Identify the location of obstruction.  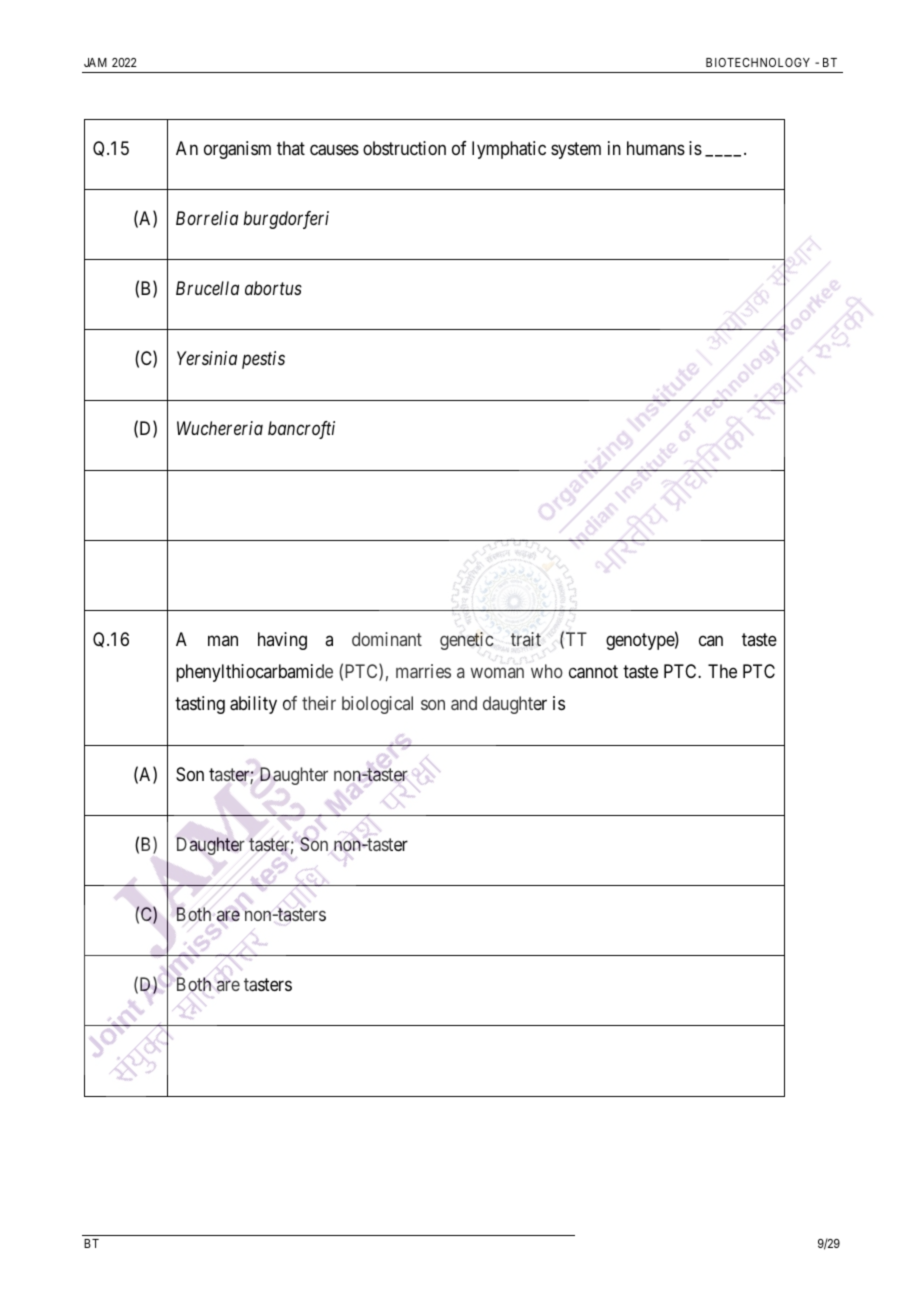
(404, 148).
